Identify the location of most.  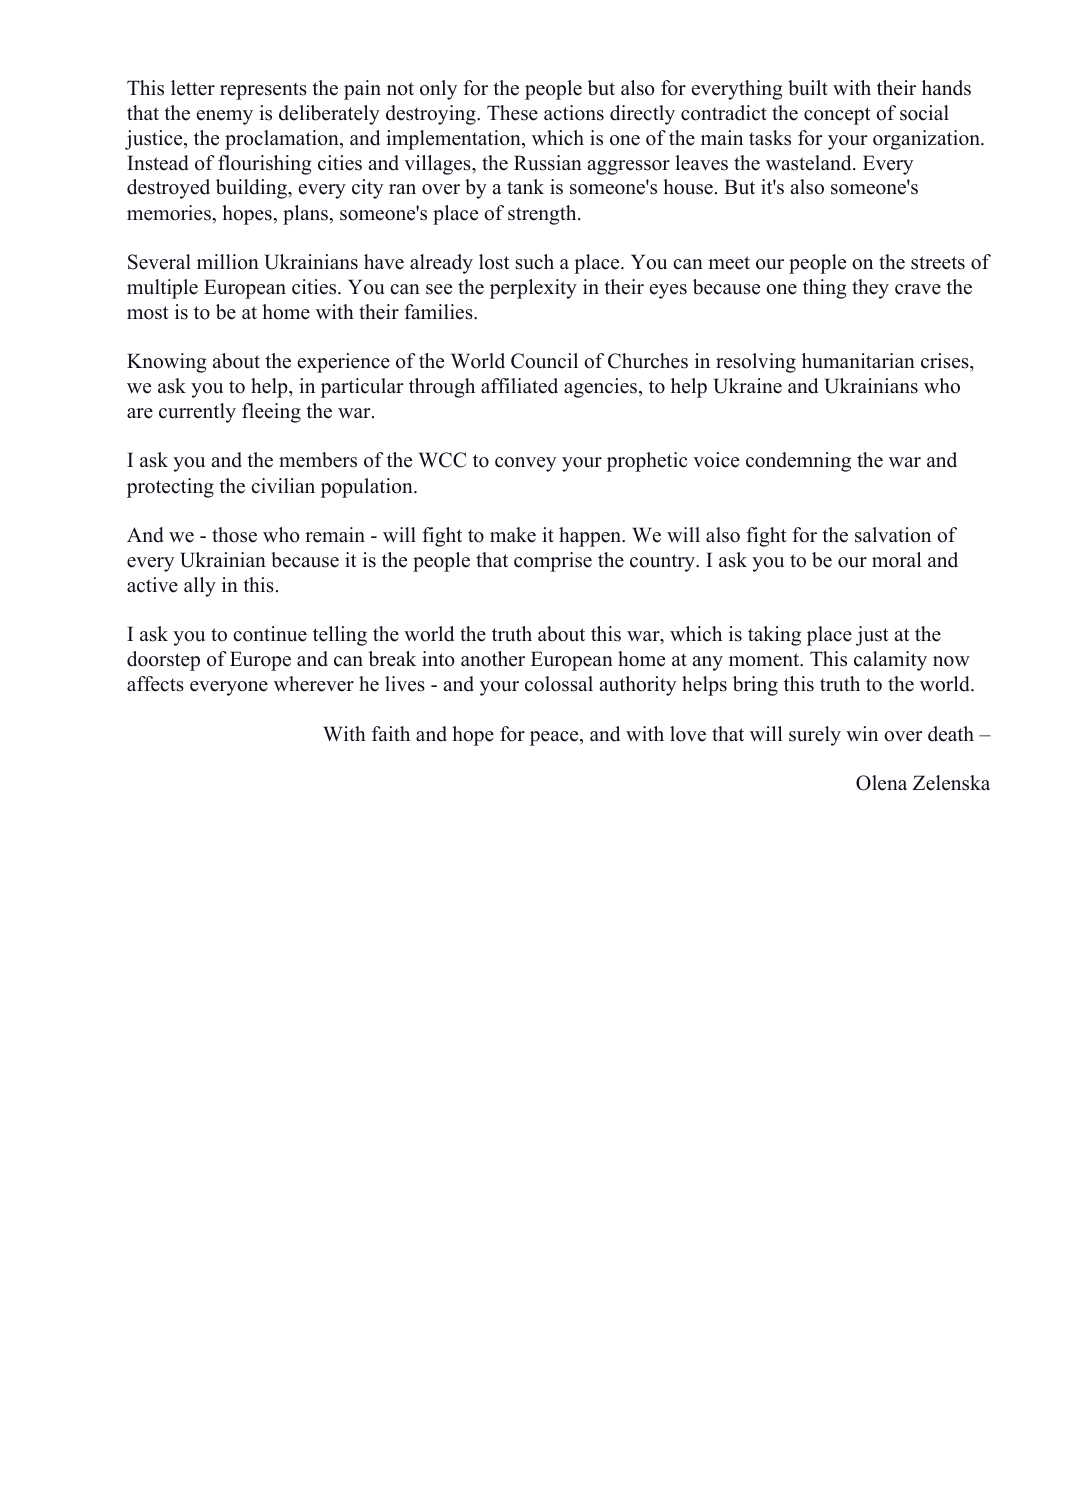
(148, 313).
